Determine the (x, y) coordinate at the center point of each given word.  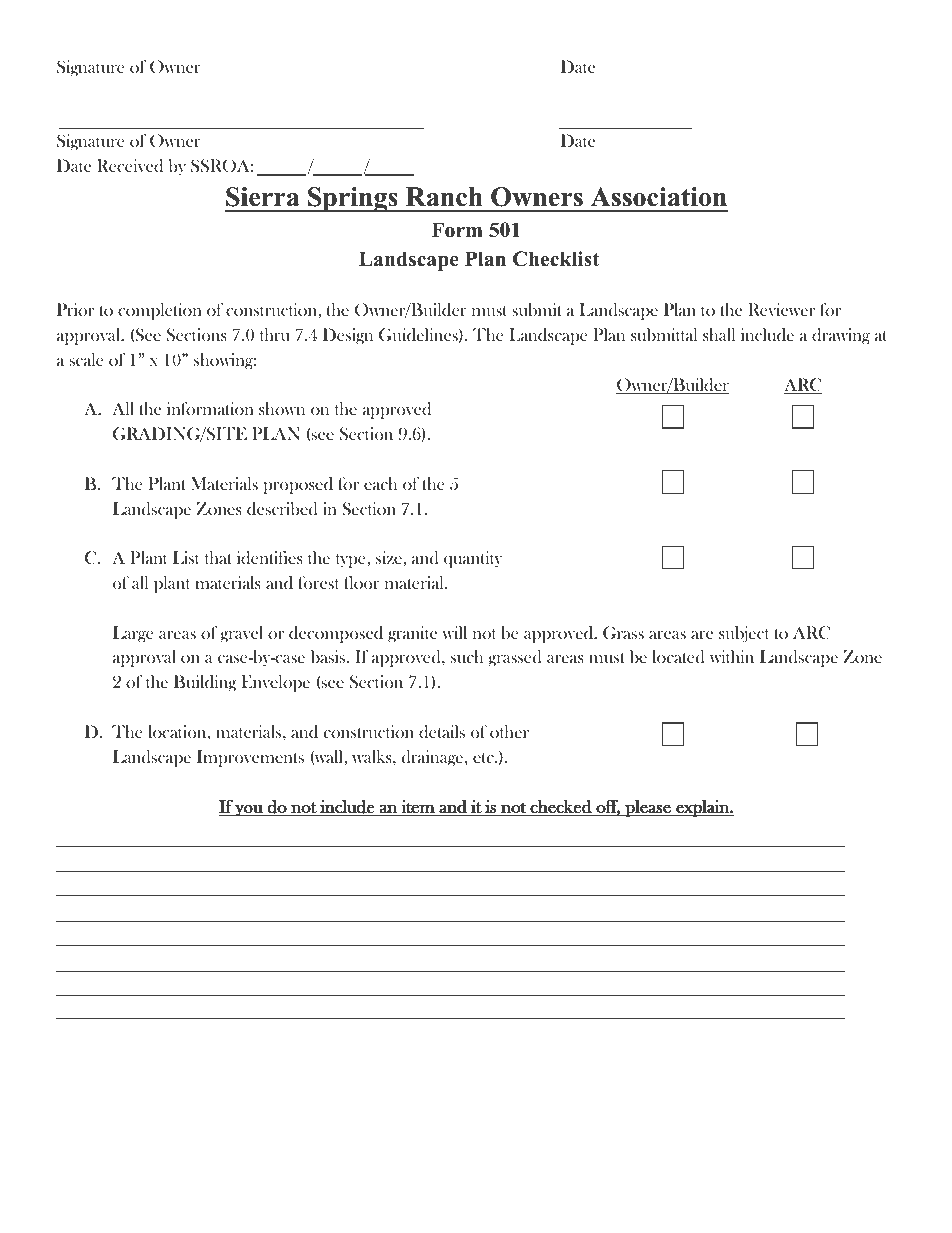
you (249, 810)
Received (130, 166)
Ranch (444, 197)
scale (86, 359)
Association (659, 197)
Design (348, 336)
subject (744, 634)
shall (719, 334)
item (418, 806)
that (218, 557)
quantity (473, 559)
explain (702, 808)
